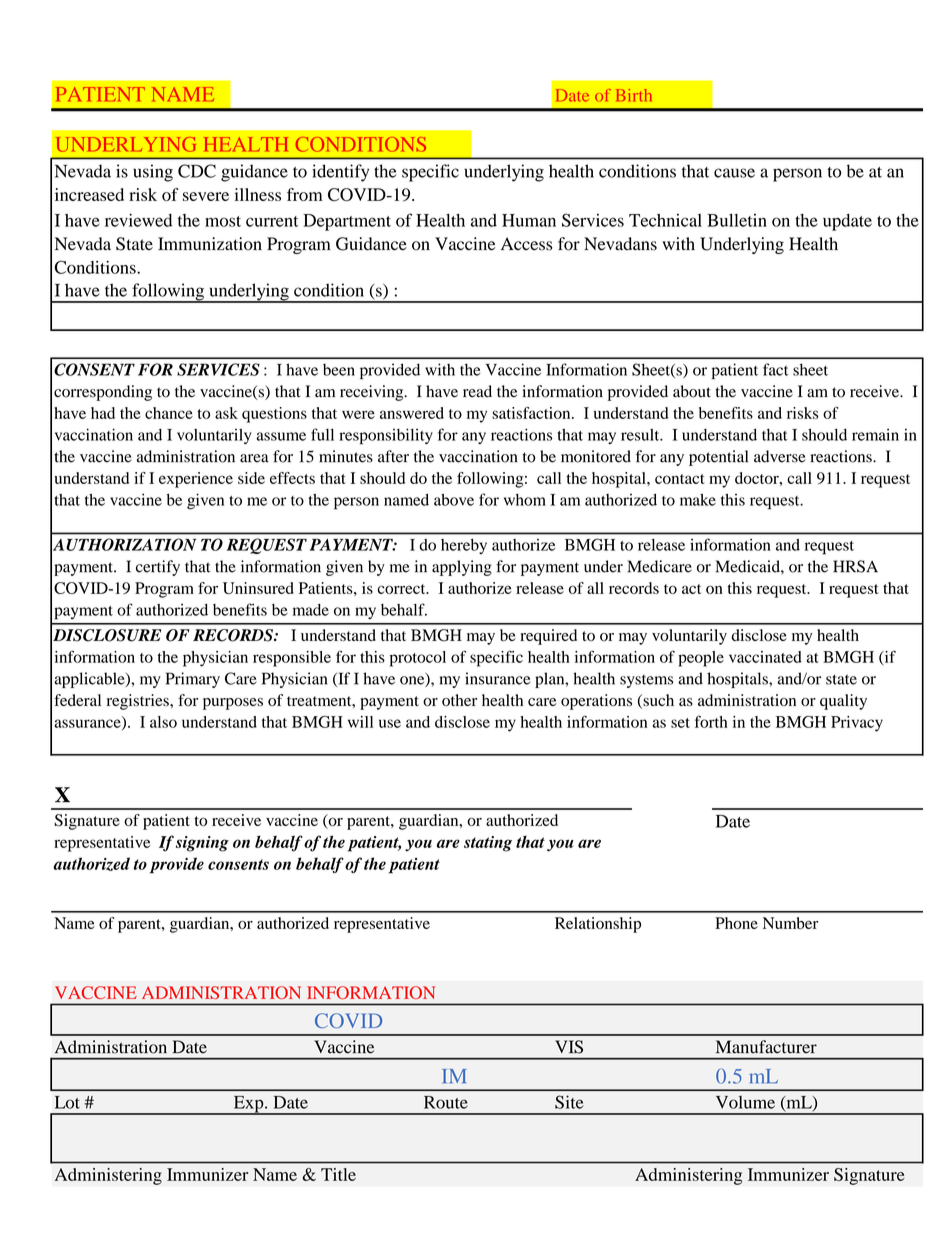 This screenshot has width=952, height=1233. Describe the element at coordinates (734, 173) in the screenshot. I see `cause` at that location.
